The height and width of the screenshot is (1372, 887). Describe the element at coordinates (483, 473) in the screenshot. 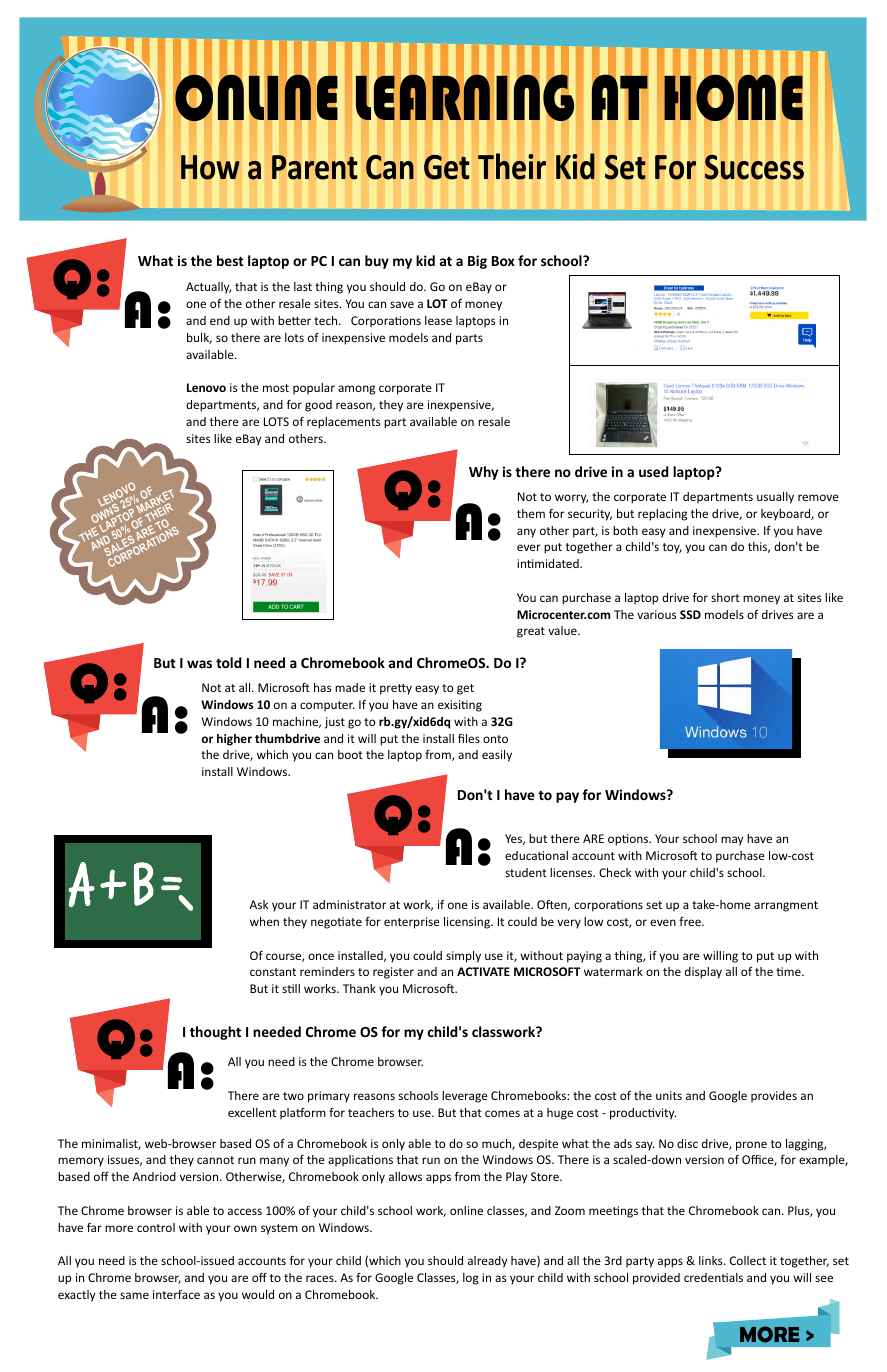

I see `Why` at that location.
